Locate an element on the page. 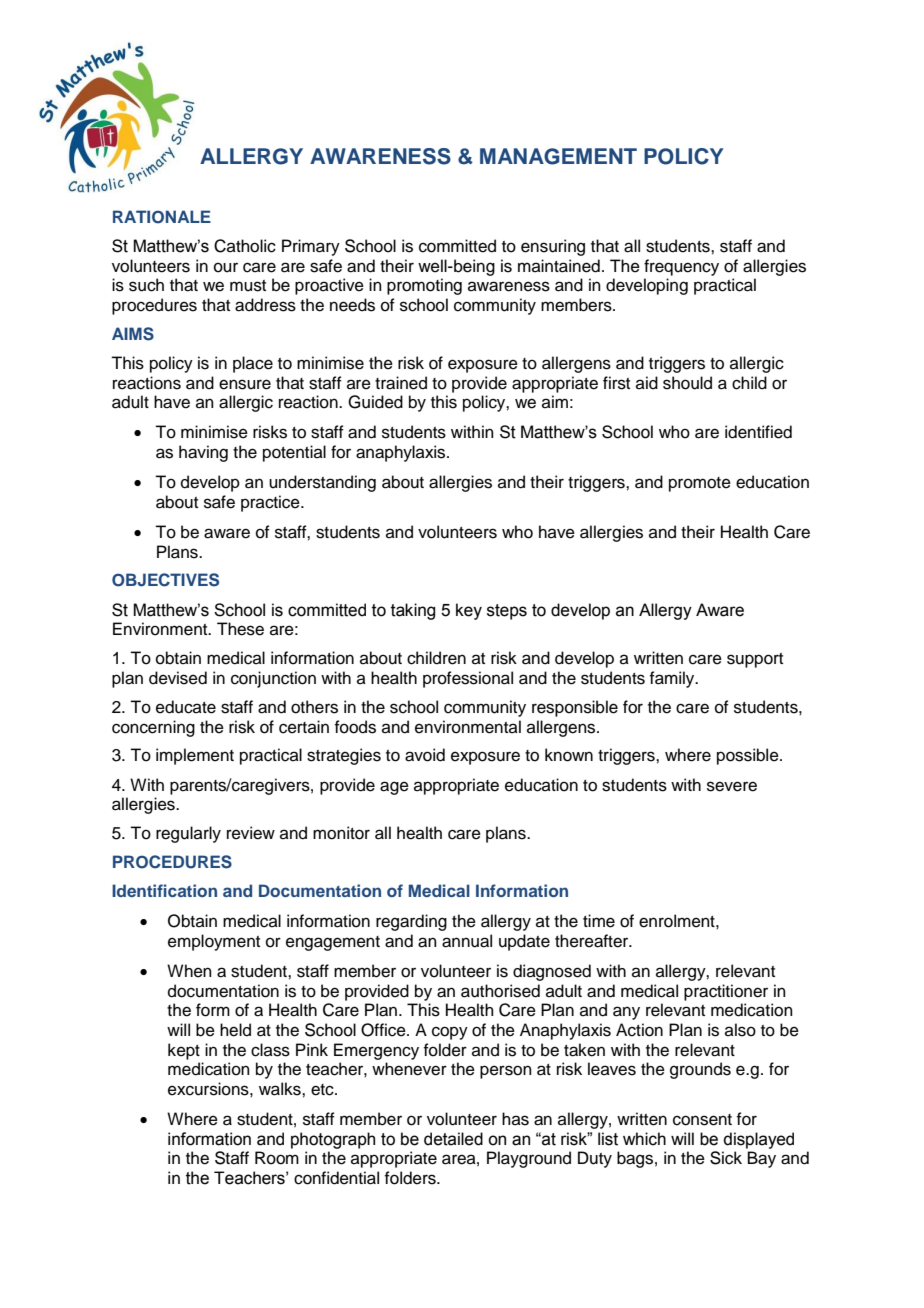  regarding is located at coordinates (411, 922).
